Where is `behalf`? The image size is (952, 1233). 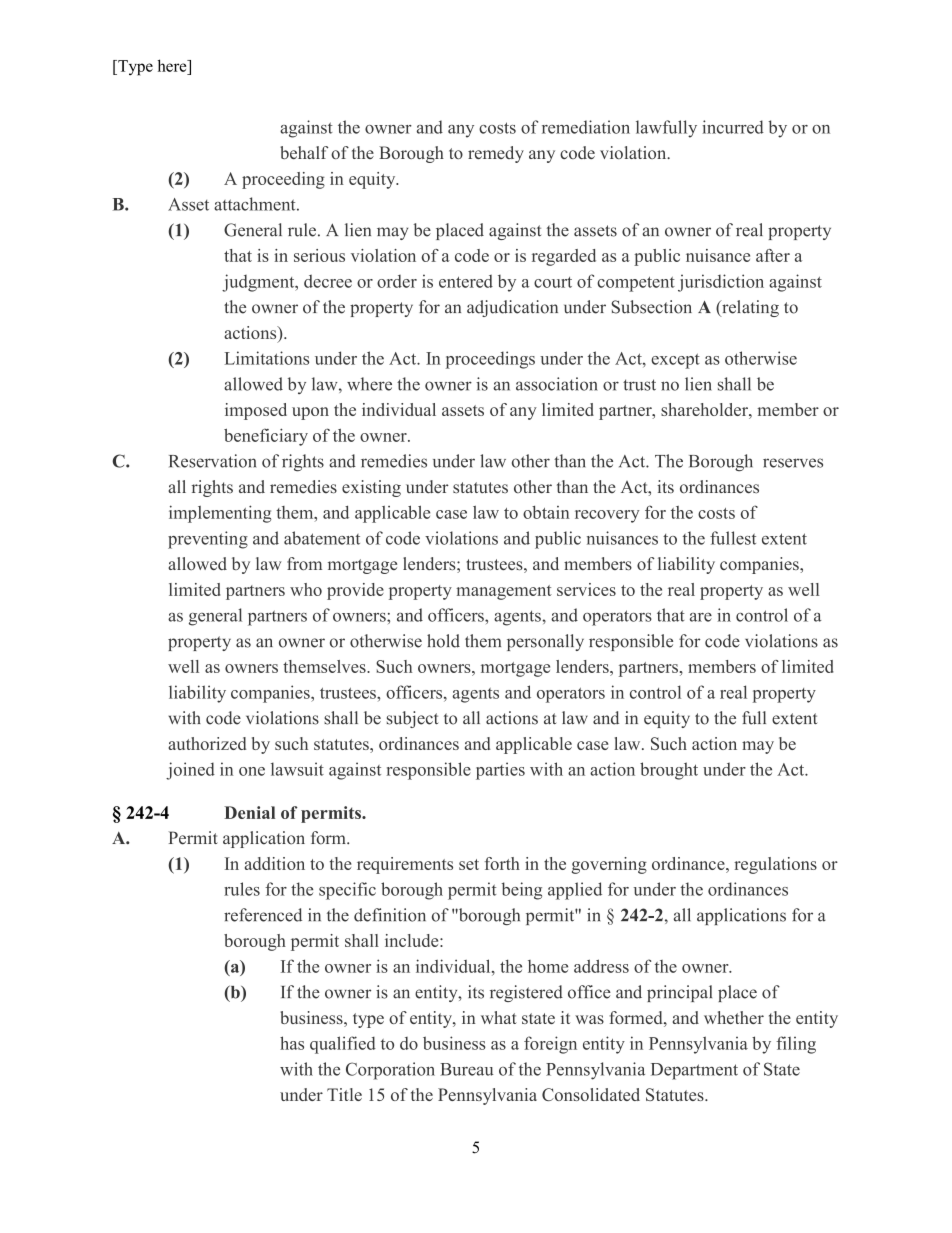
behalf is located at coordinates (304, 152).
